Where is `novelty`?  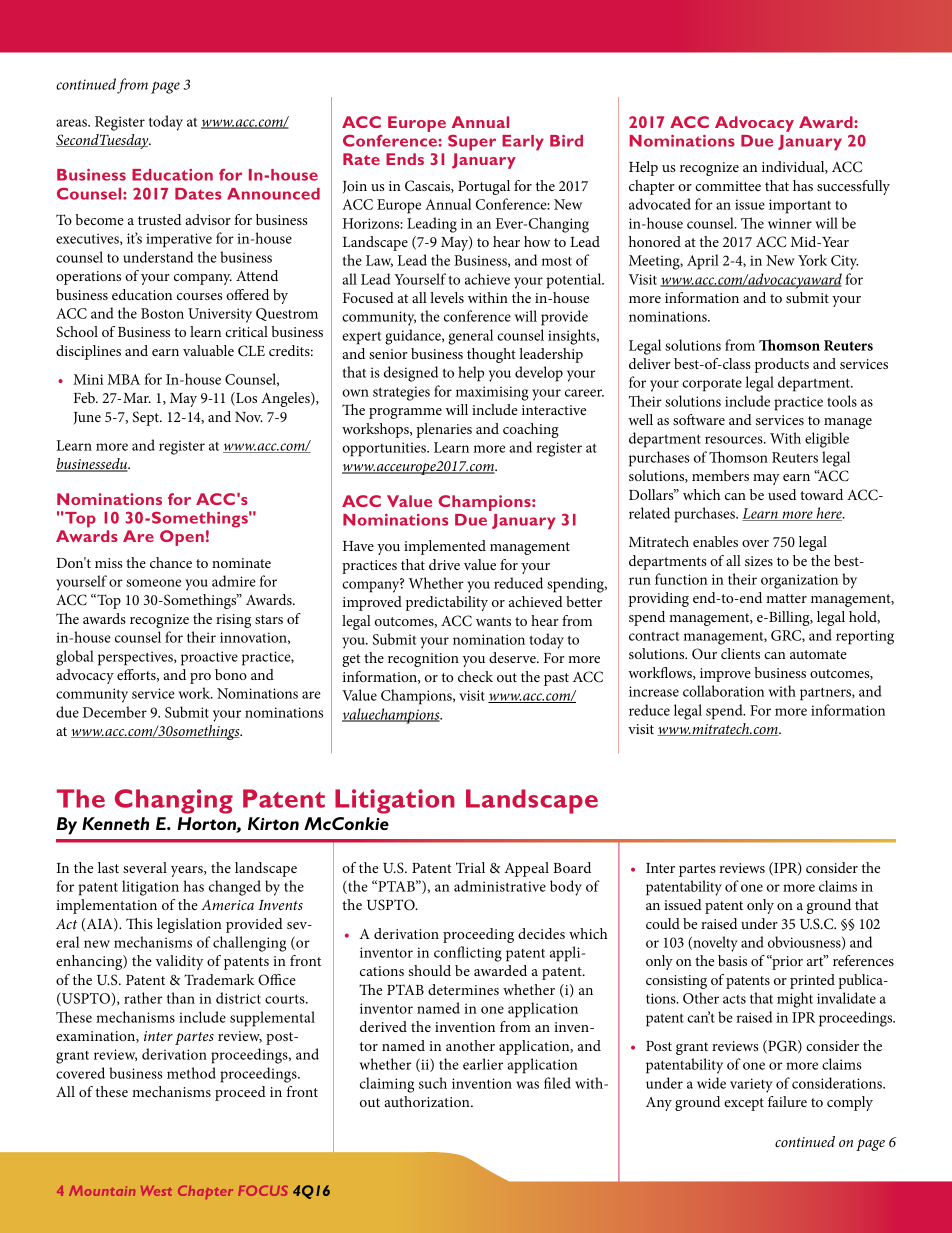 novelty is located at coordinates (714, 944).
